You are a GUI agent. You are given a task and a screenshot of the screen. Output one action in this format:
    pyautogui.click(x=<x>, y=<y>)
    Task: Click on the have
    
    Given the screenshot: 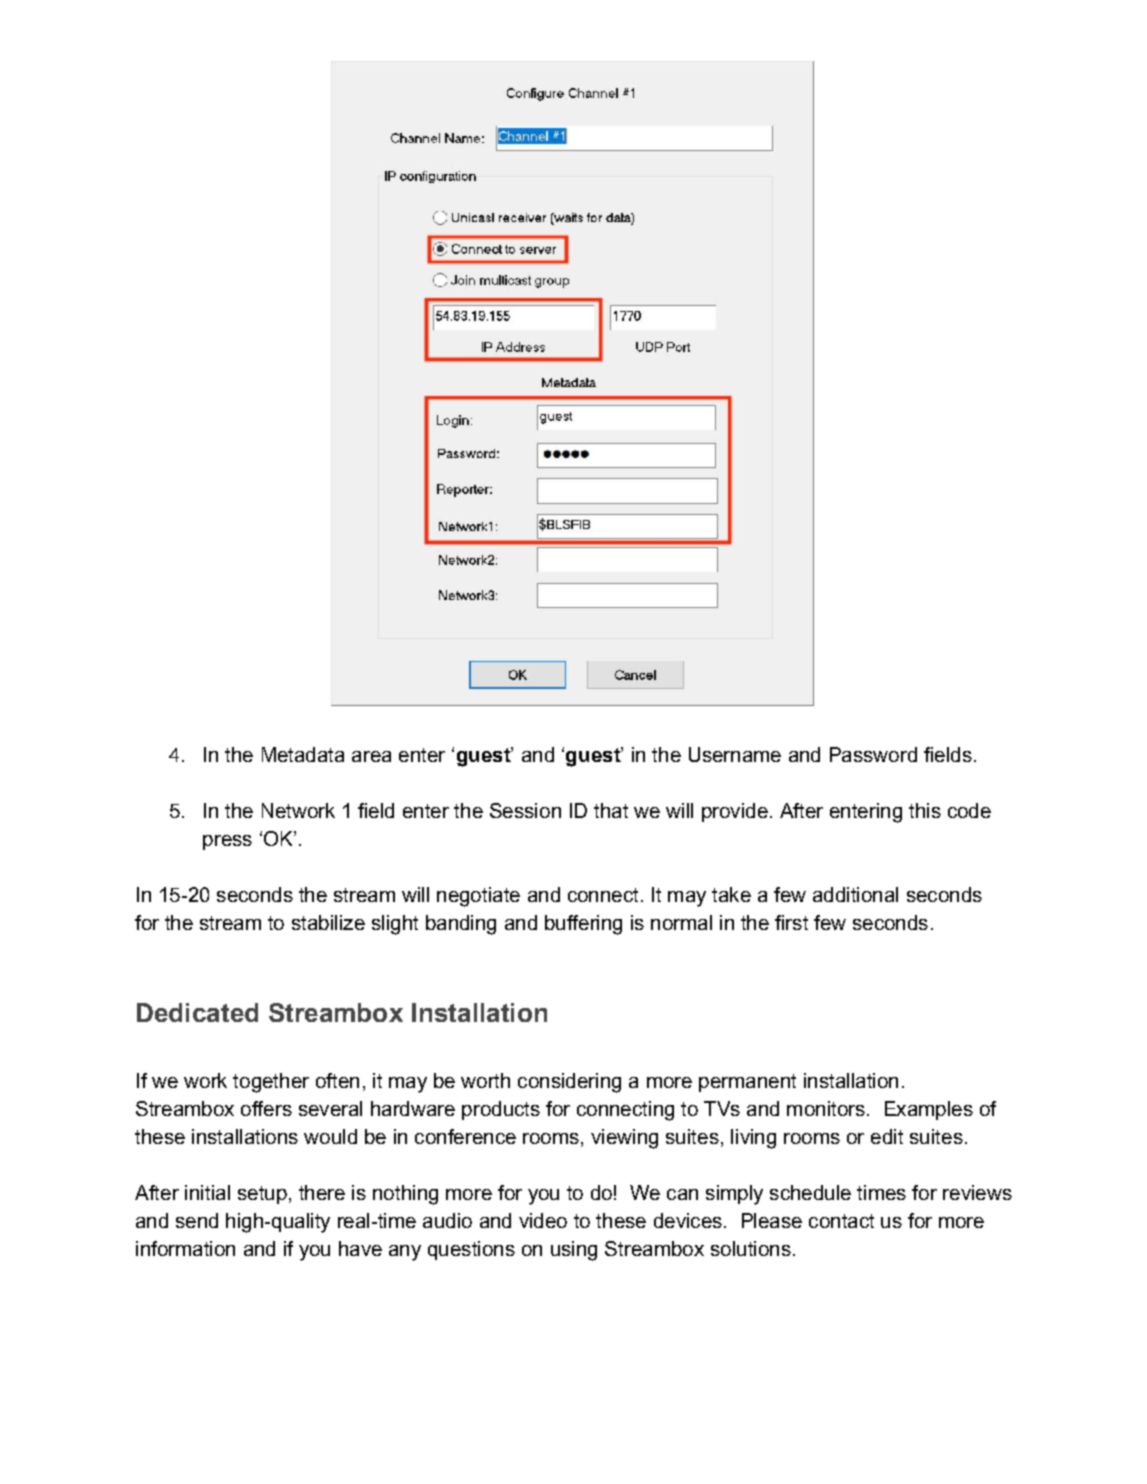 What is the action you would take?
    pyautogui.click(x=360, y=1248)
